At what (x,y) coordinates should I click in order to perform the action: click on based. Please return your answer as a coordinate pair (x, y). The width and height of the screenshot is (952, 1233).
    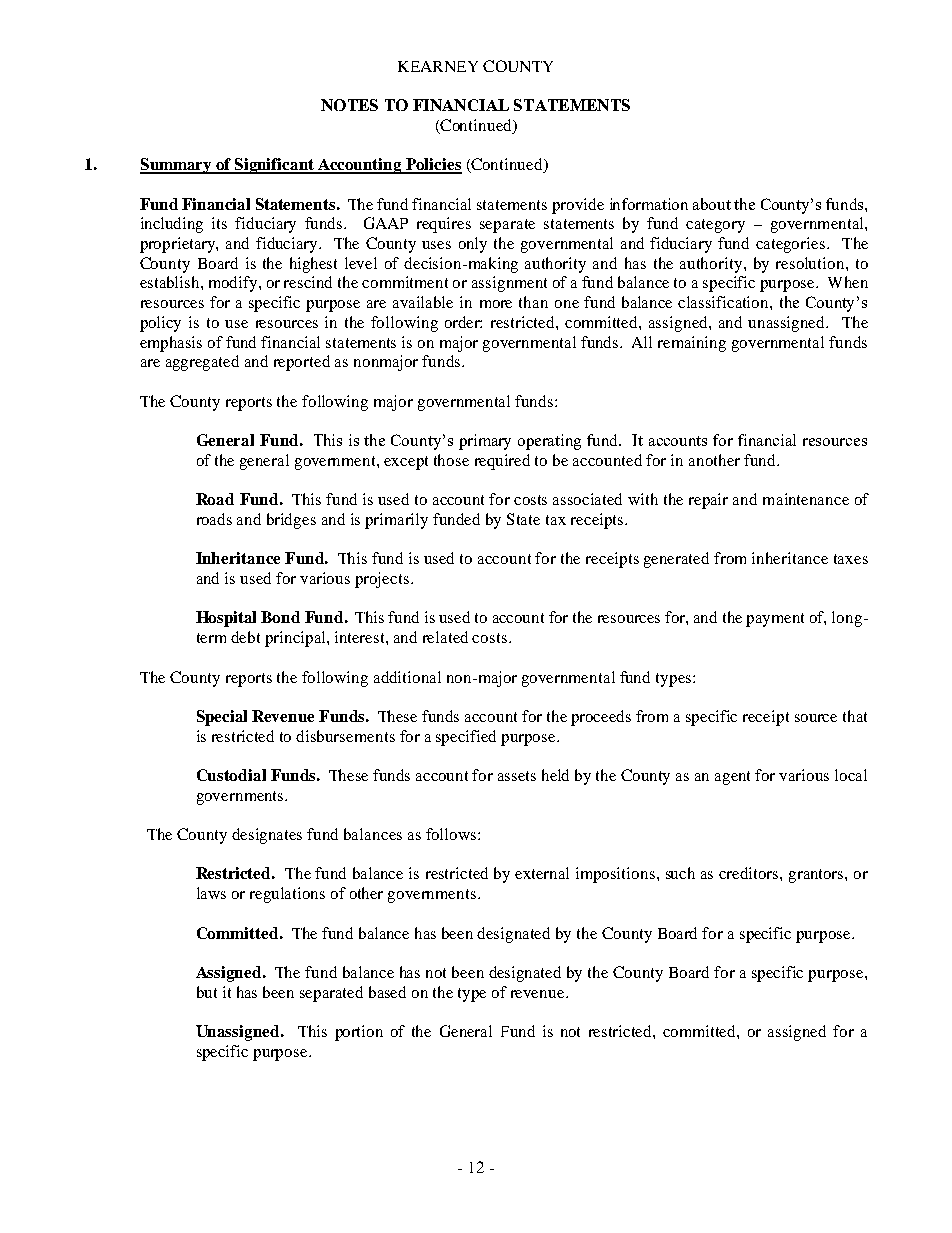
    Looking at the image, I should click on (387, 992).
